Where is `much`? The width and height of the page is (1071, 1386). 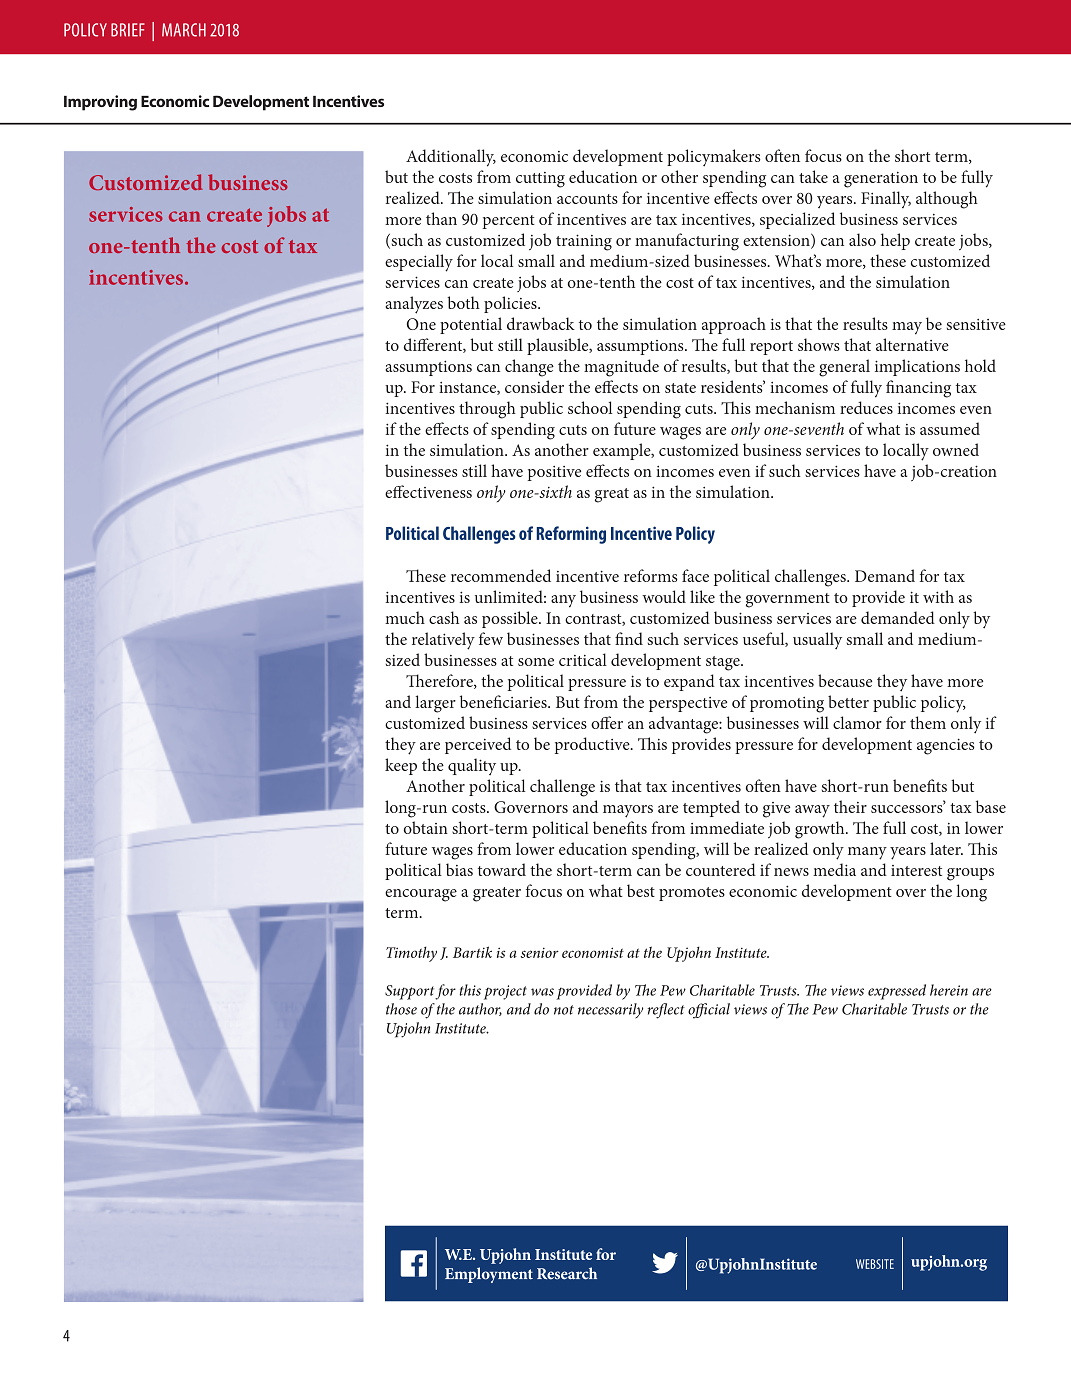
much is located at coordinates (405, 617).
